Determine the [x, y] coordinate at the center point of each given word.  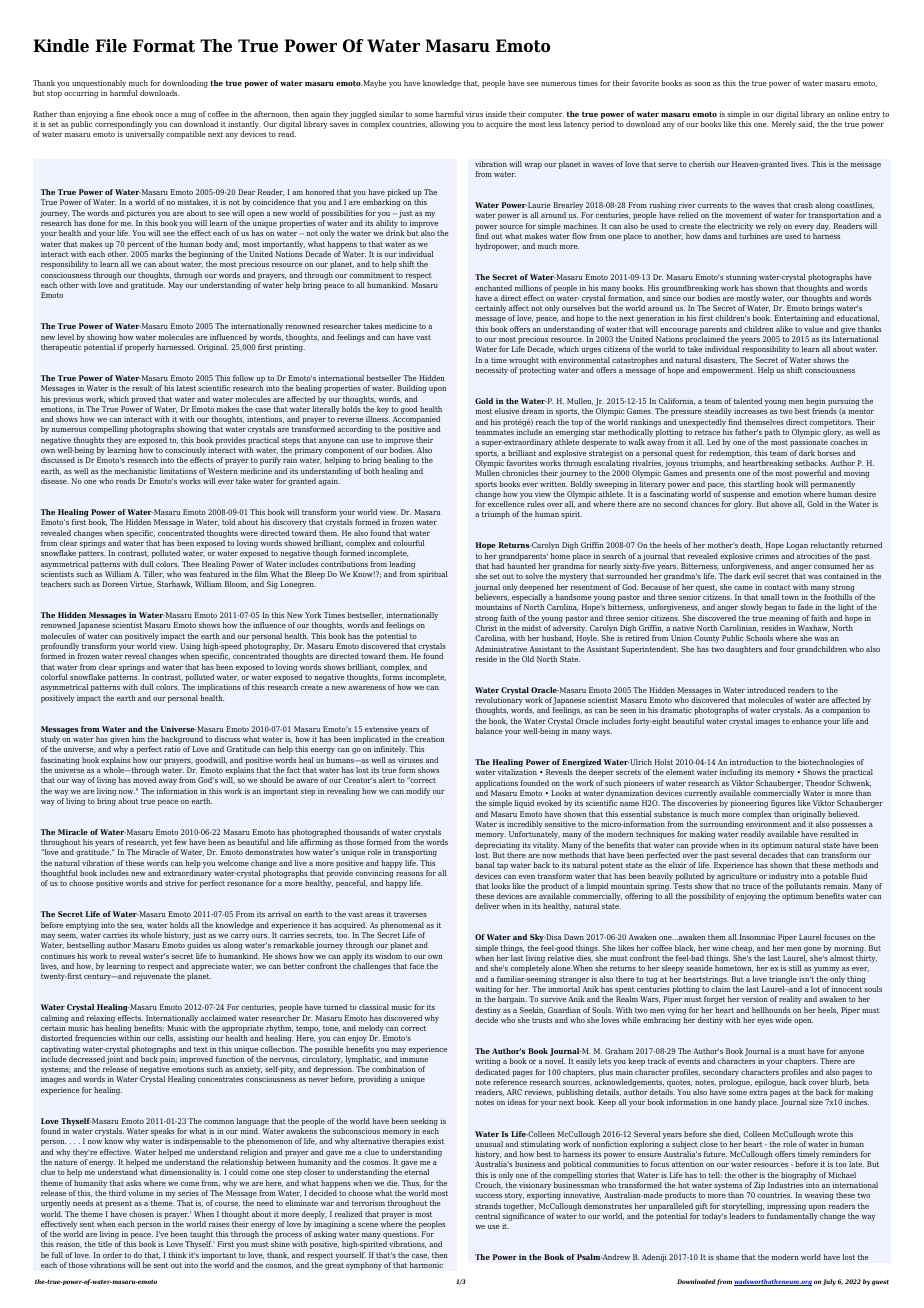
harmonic [426, 1265]
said [806, 124]
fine [123, 114]
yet [166, 845]
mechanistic [136, 471]
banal [485, 865]
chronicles [520, 473]
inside [496, 114]
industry [783, 877]
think [177, 1255]
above [781, 504]
